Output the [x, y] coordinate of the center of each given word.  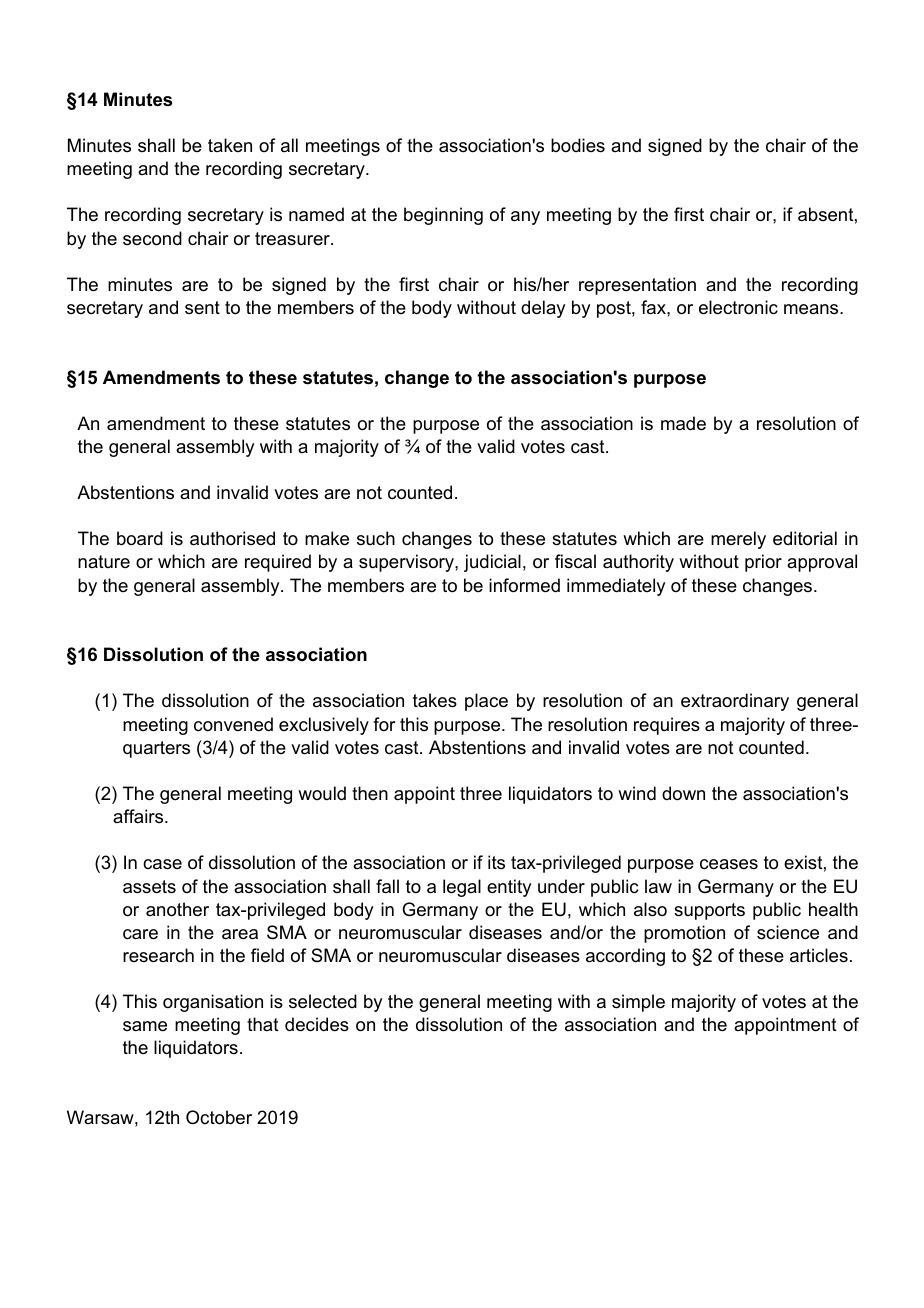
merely [738, 540]
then [370, 793]
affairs [139, 816]
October [219, 1117]
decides [317, 1024]
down [683, 793]
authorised [232, 538]
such [376, 538]
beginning [443, 216]
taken [230, 145]
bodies [578, 145]
